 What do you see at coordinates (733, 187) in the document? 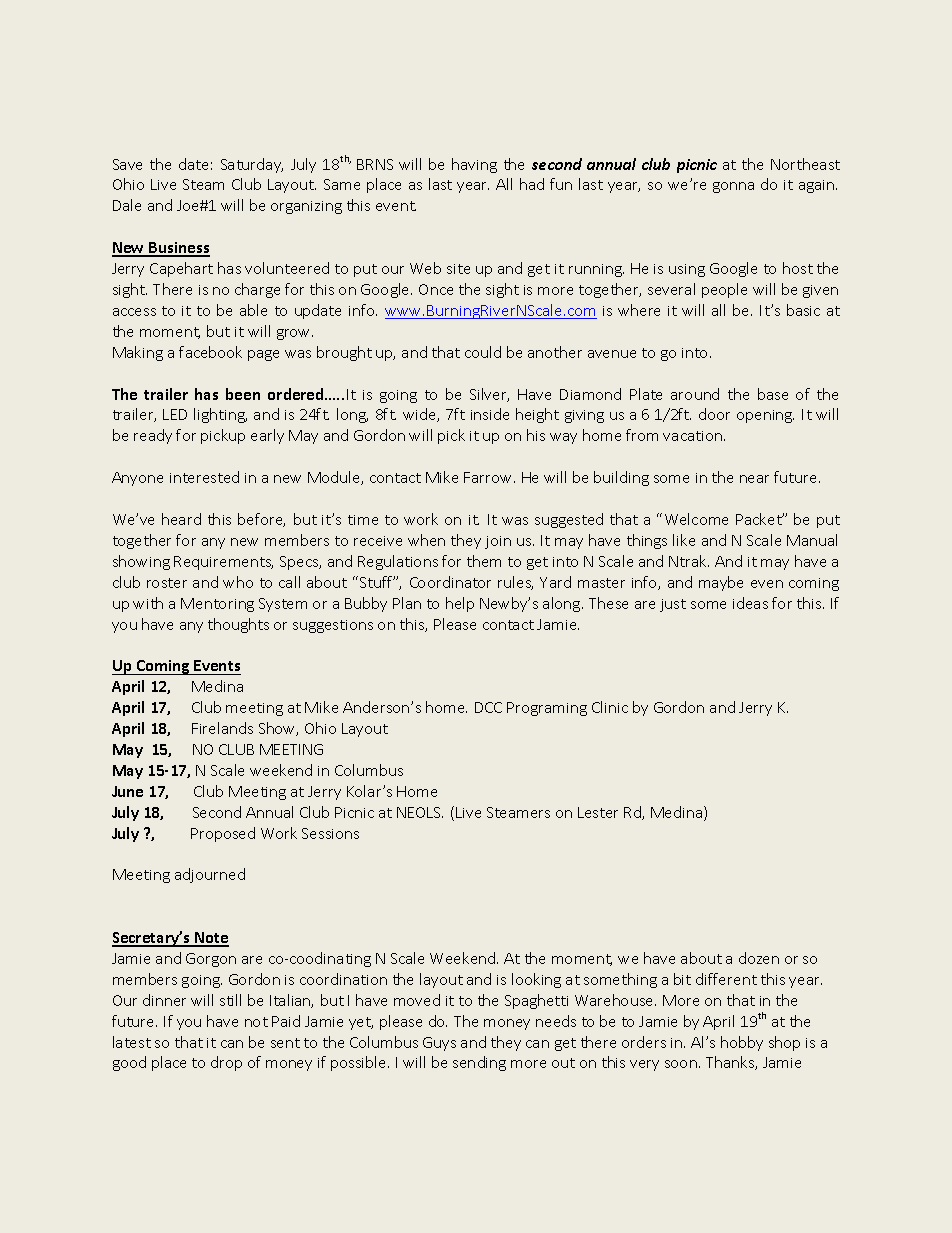
I see `gonna` at bounding box center [733, 187].
